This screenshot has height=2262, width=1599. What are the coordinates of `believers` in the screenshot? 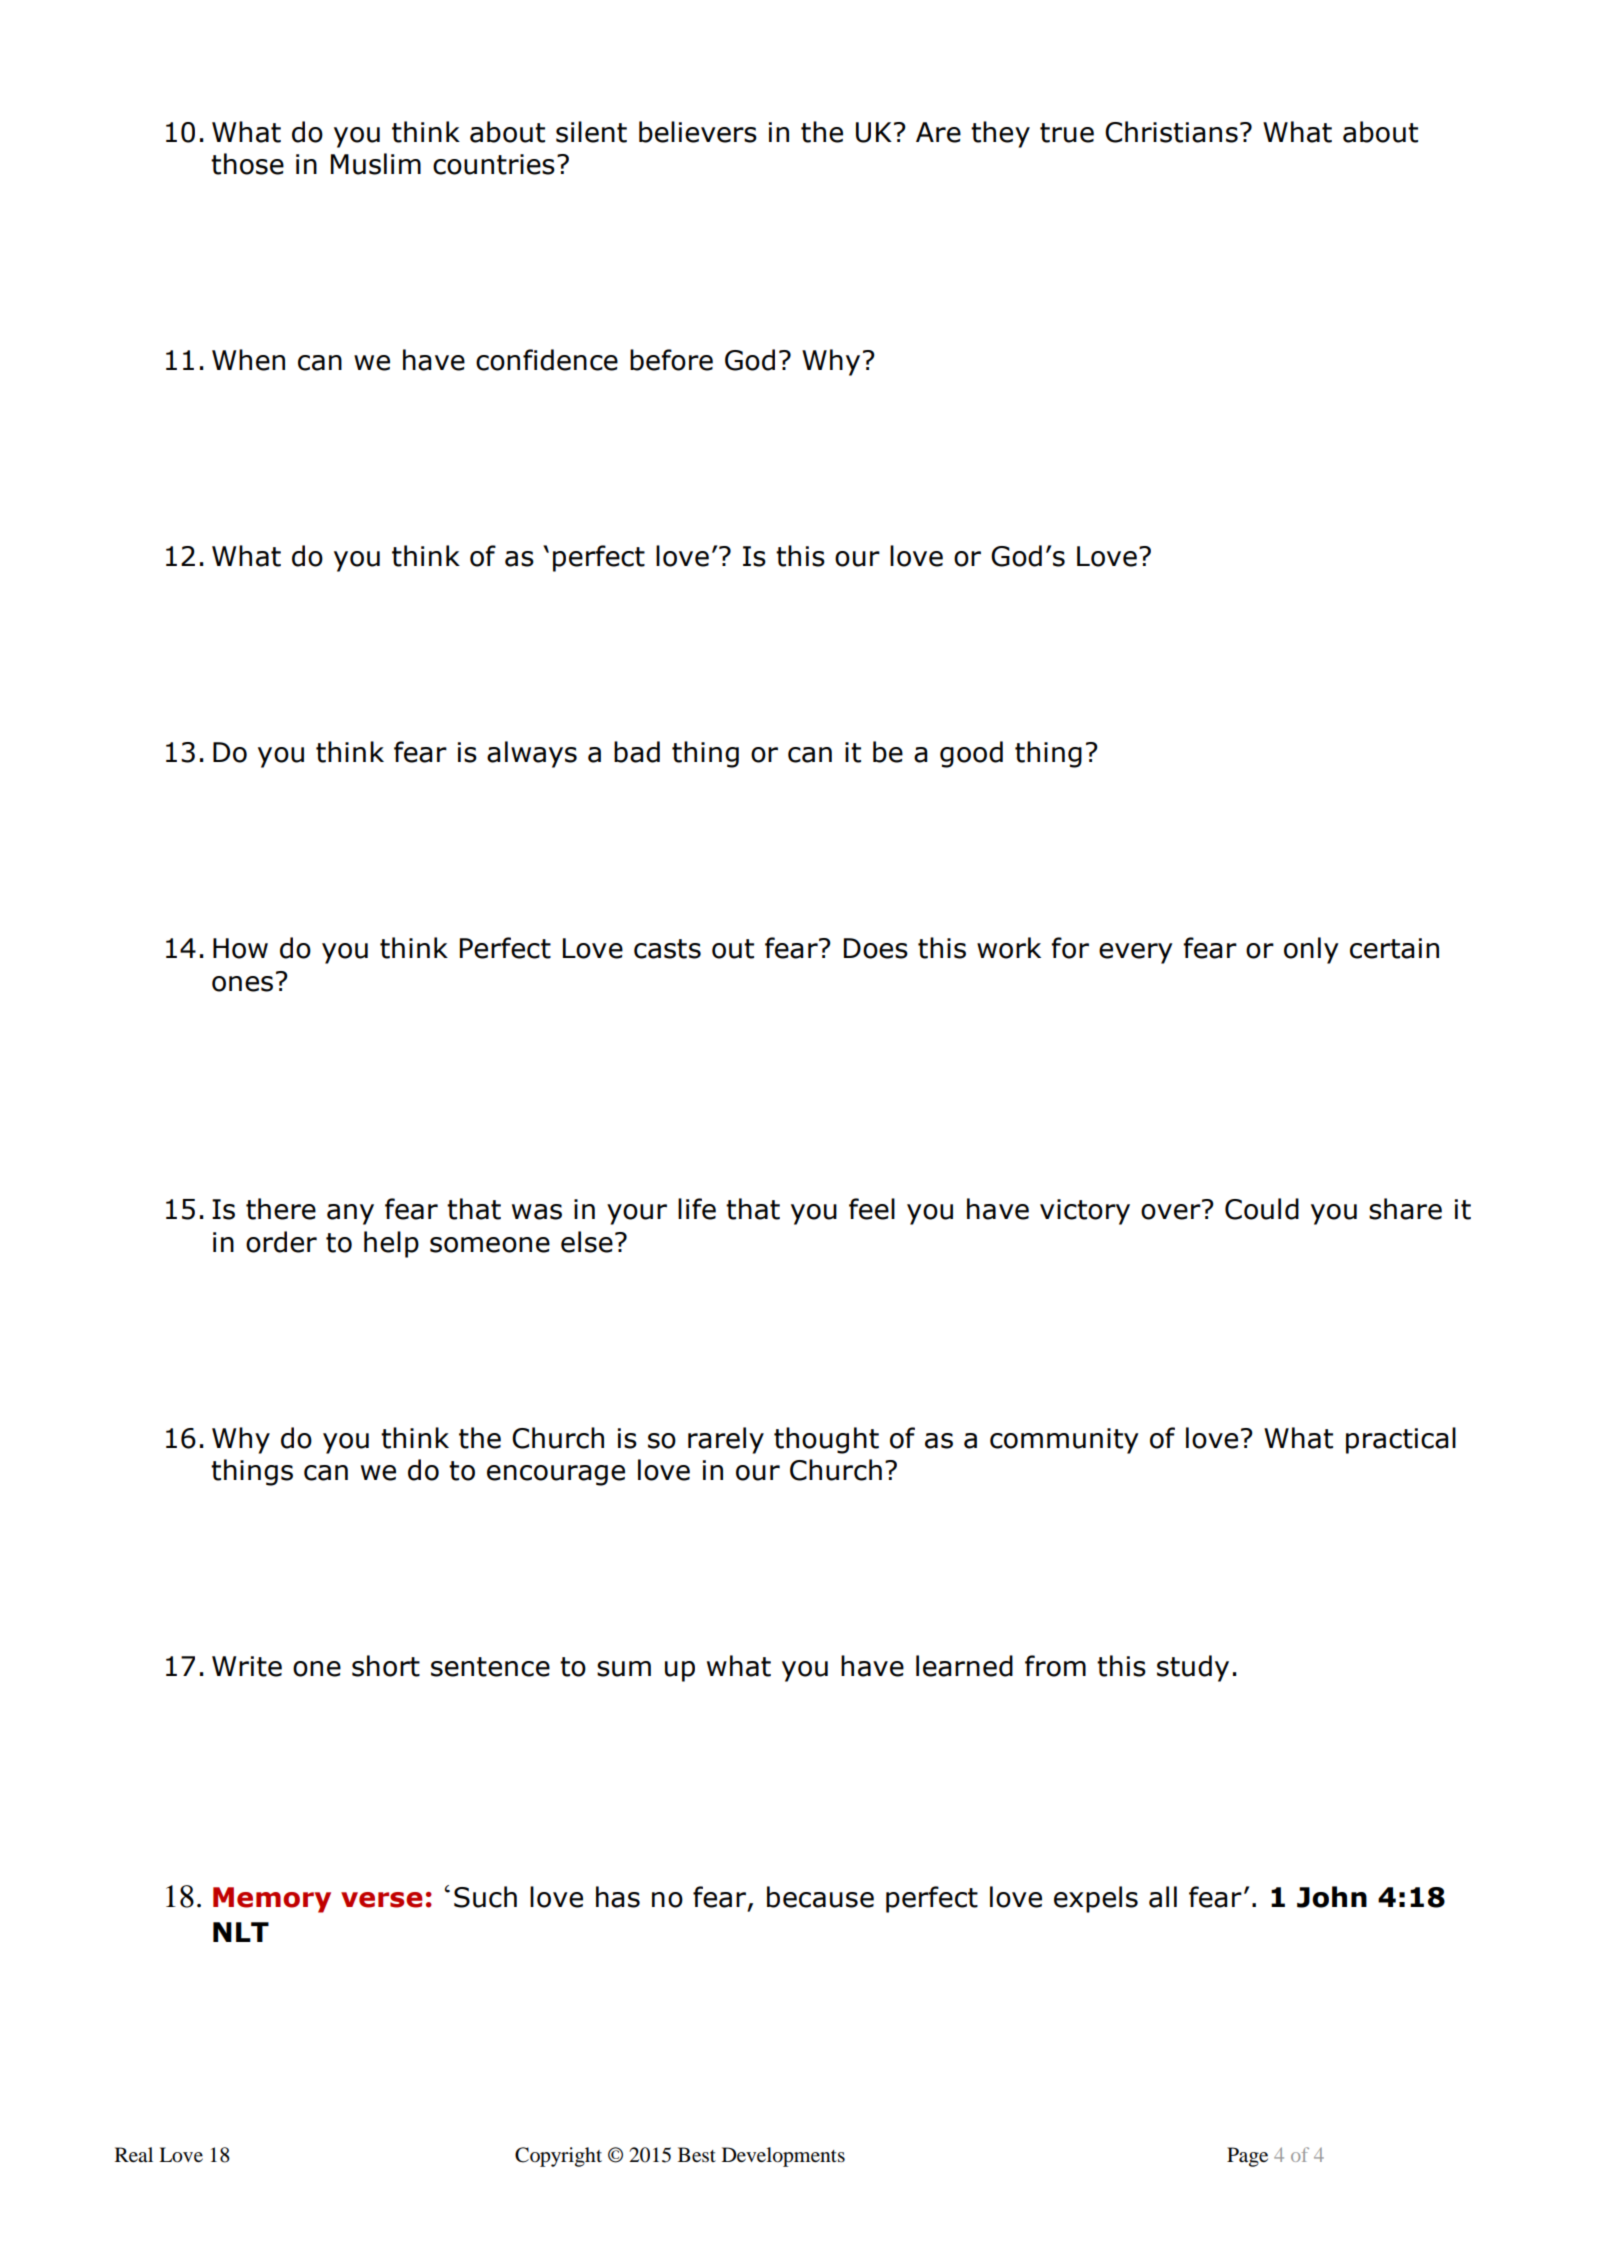 It's located at (698, 132).
